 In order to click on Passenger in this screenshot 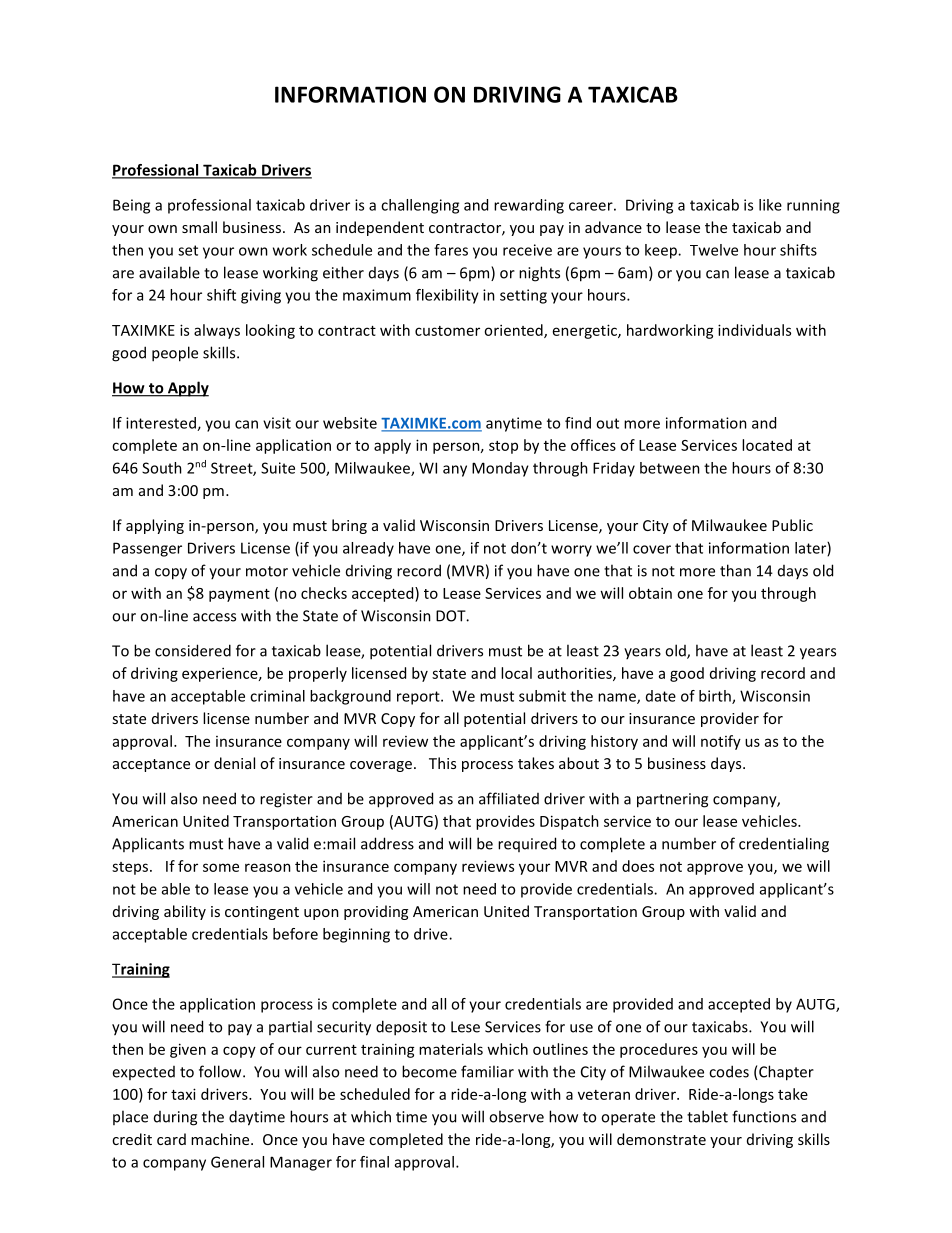, I will do `click(147, 549)`.
